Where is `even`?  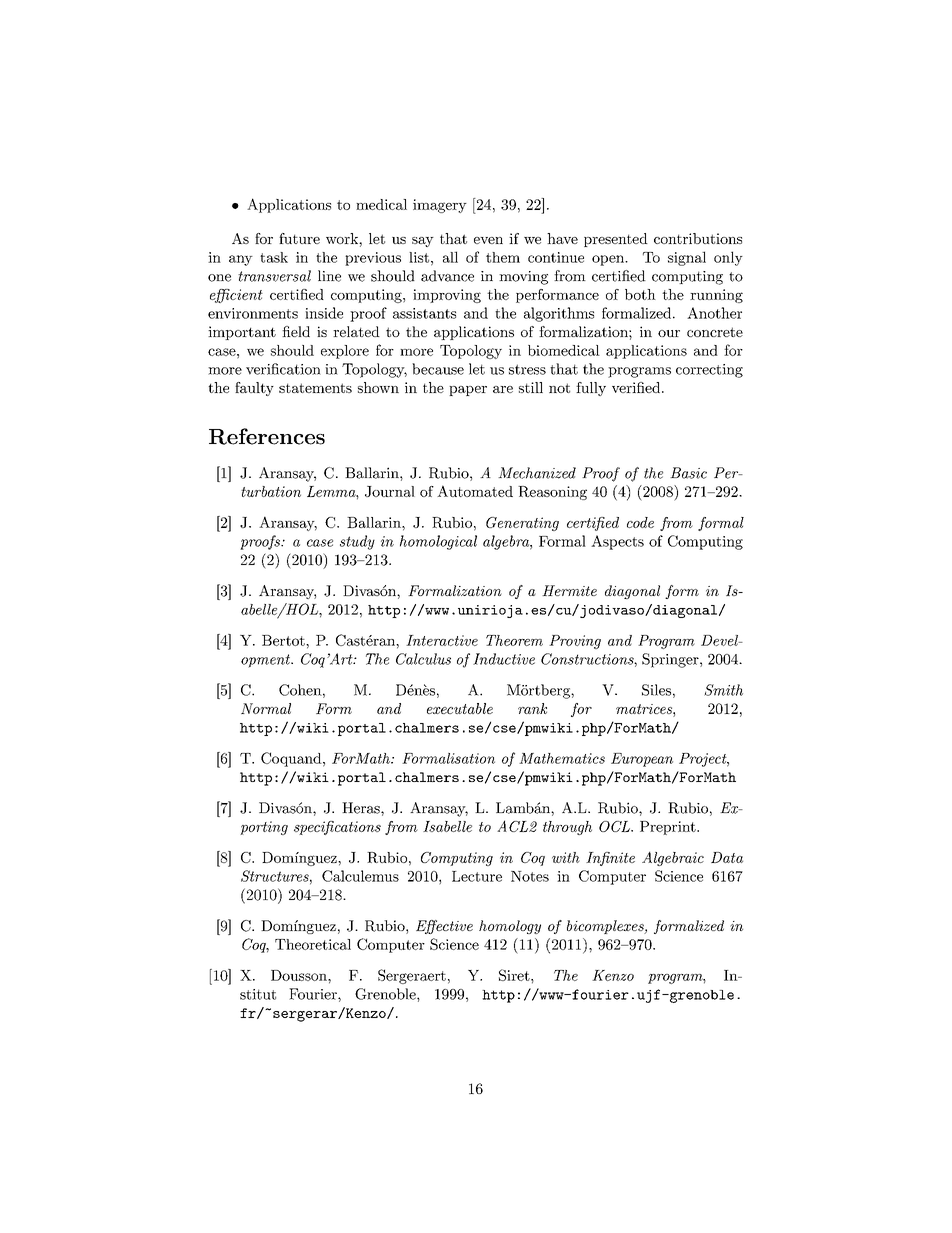
even is located at coordinates (488, 240).
